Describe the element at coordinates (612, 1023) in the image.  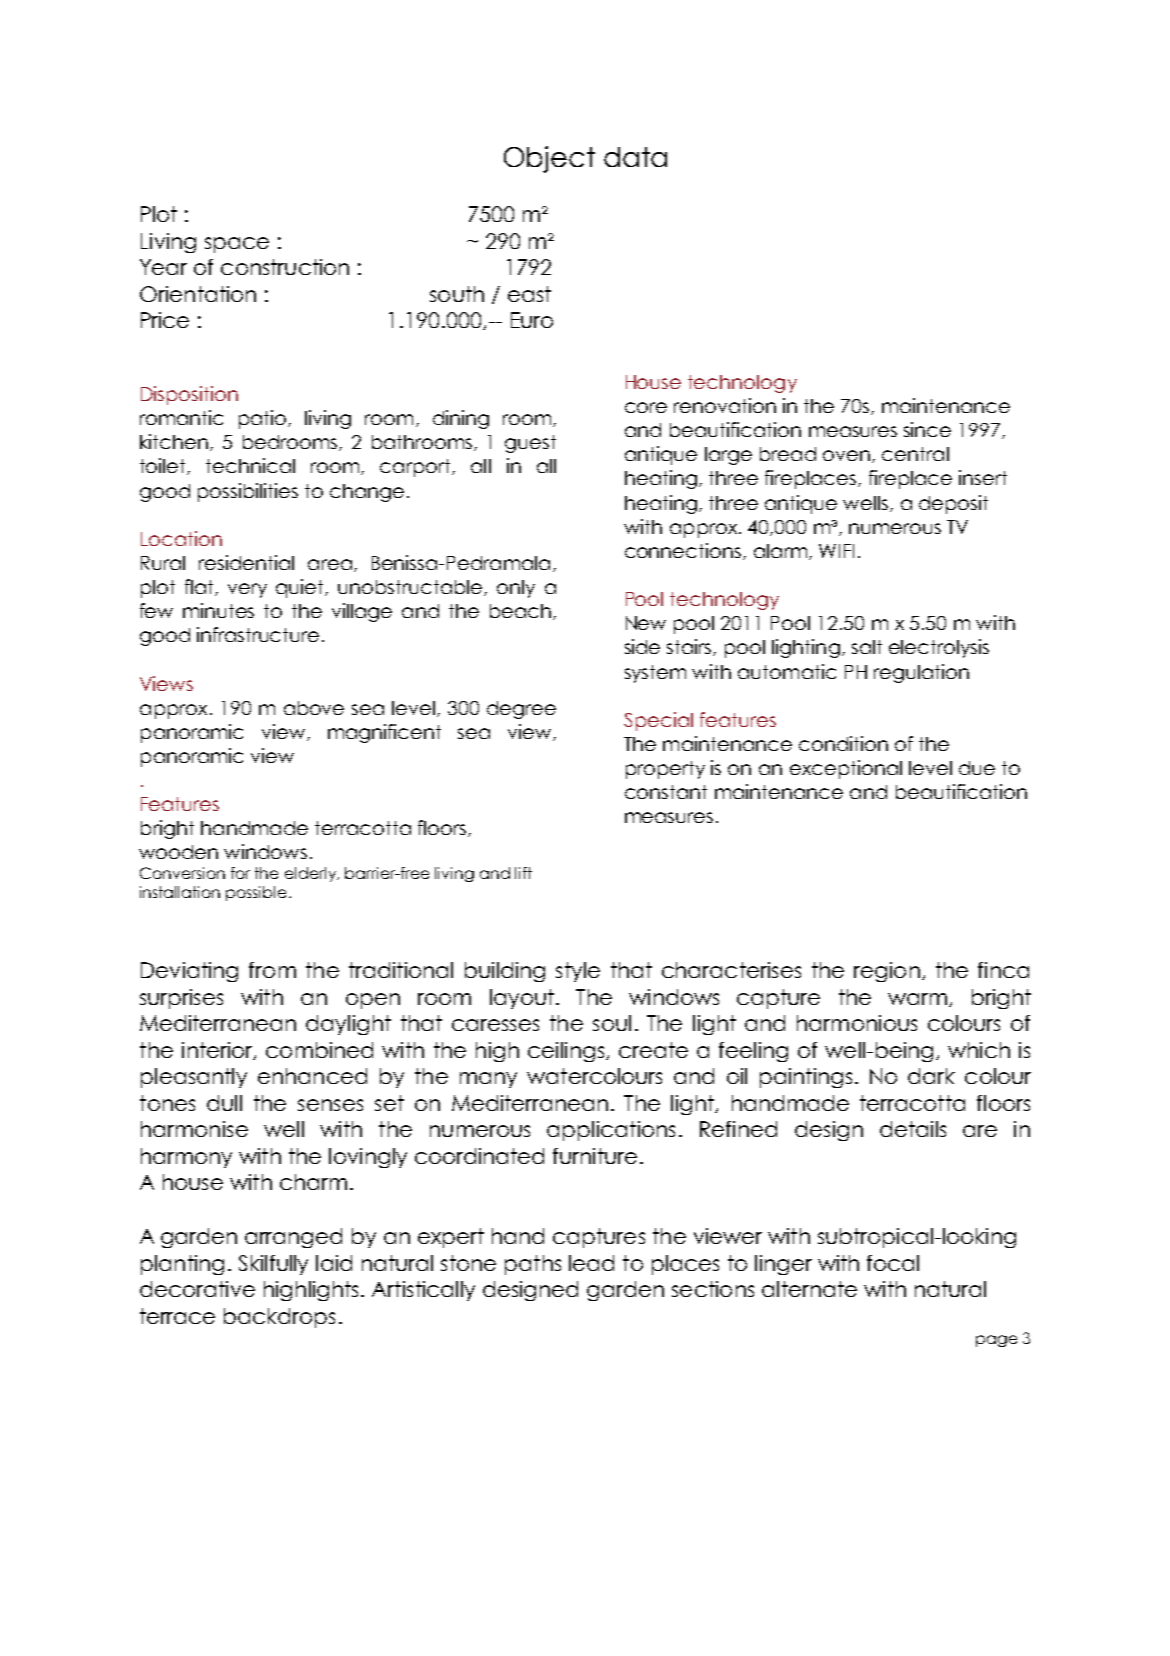
I see `soul` at that location.
